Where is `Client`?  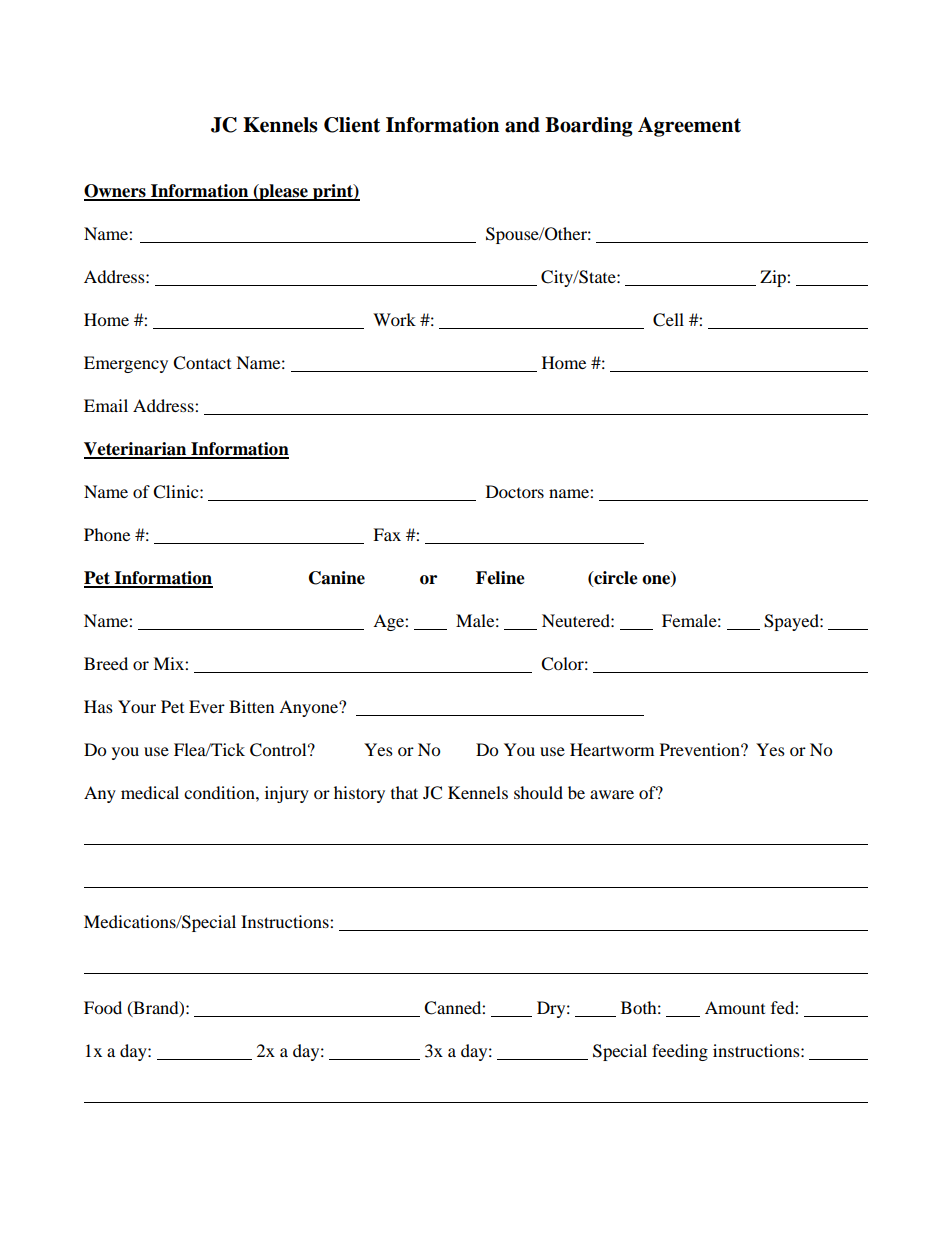 Client is located at coordinates (352, 125).
